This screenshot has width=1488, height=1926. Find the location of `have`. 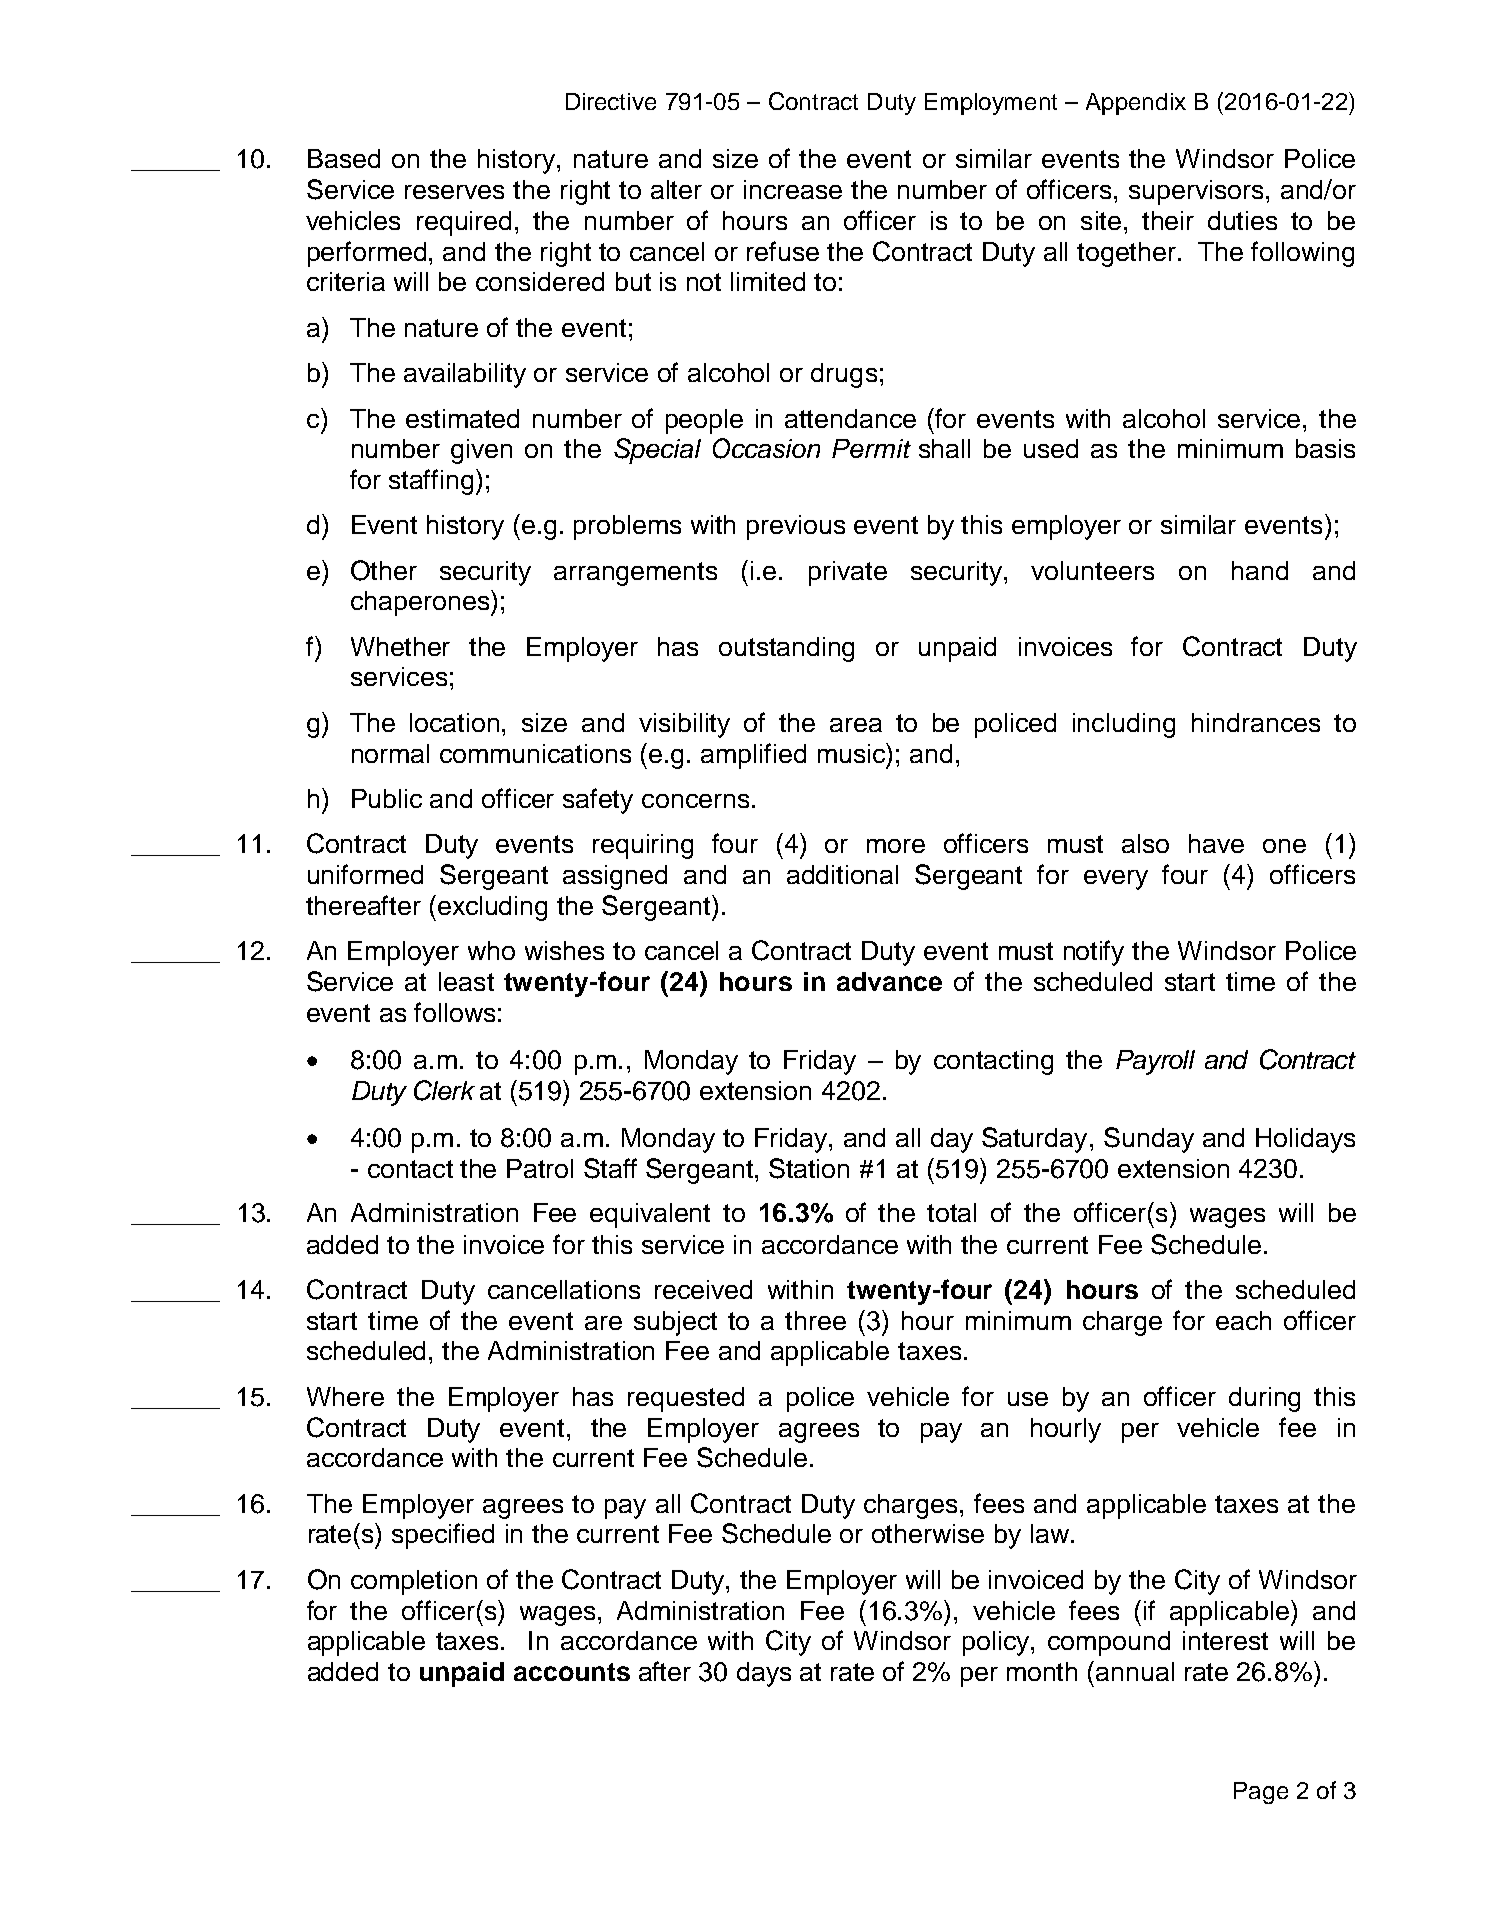

have is located at coordinates (1216, 843).
